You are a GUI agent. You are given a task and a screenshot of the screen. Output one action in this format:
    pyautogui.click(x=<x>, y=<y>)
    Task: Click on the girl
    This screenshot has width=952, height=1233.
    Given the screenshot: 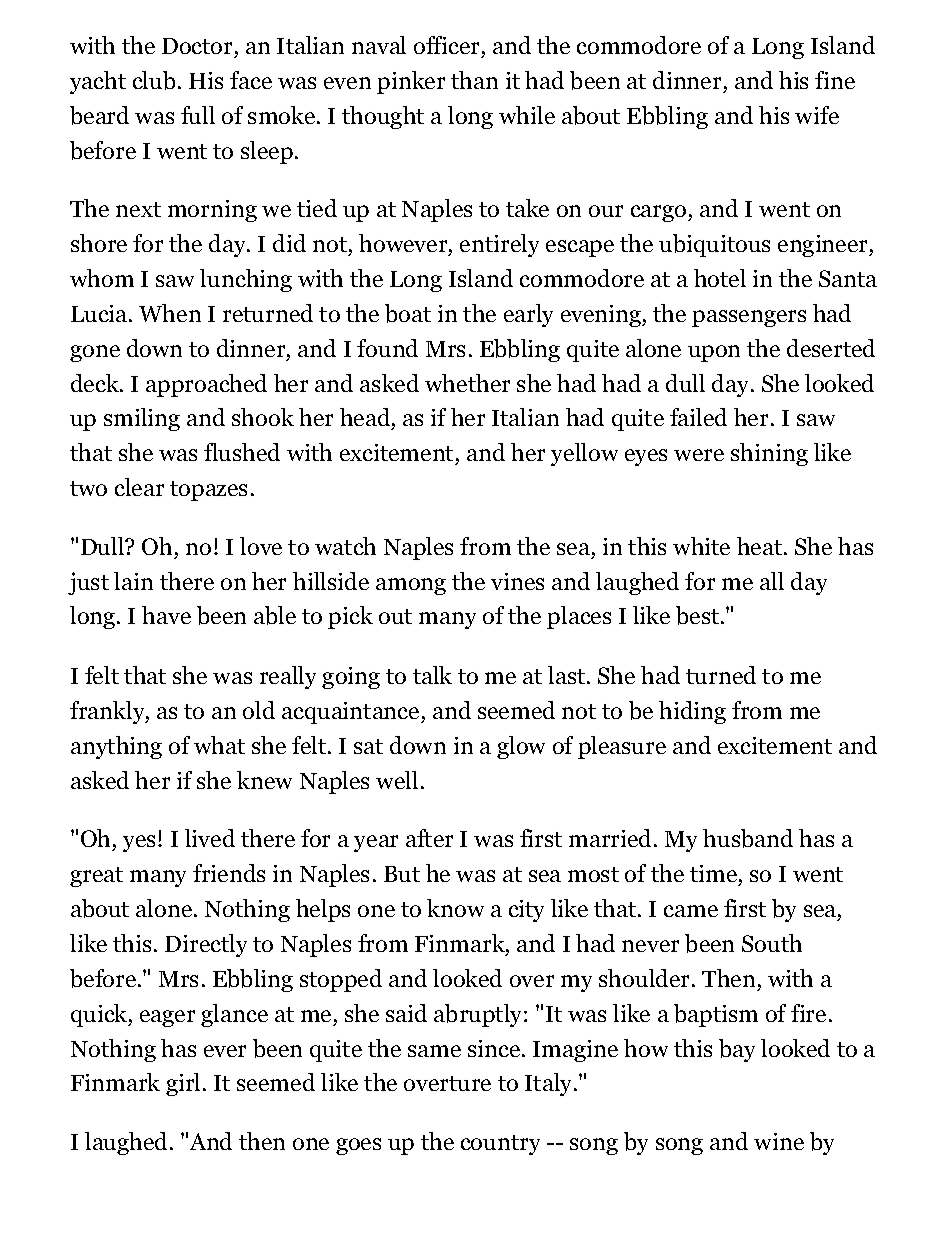 What is the action you would take?
    pyautogui.click(x=183, y=1084)
